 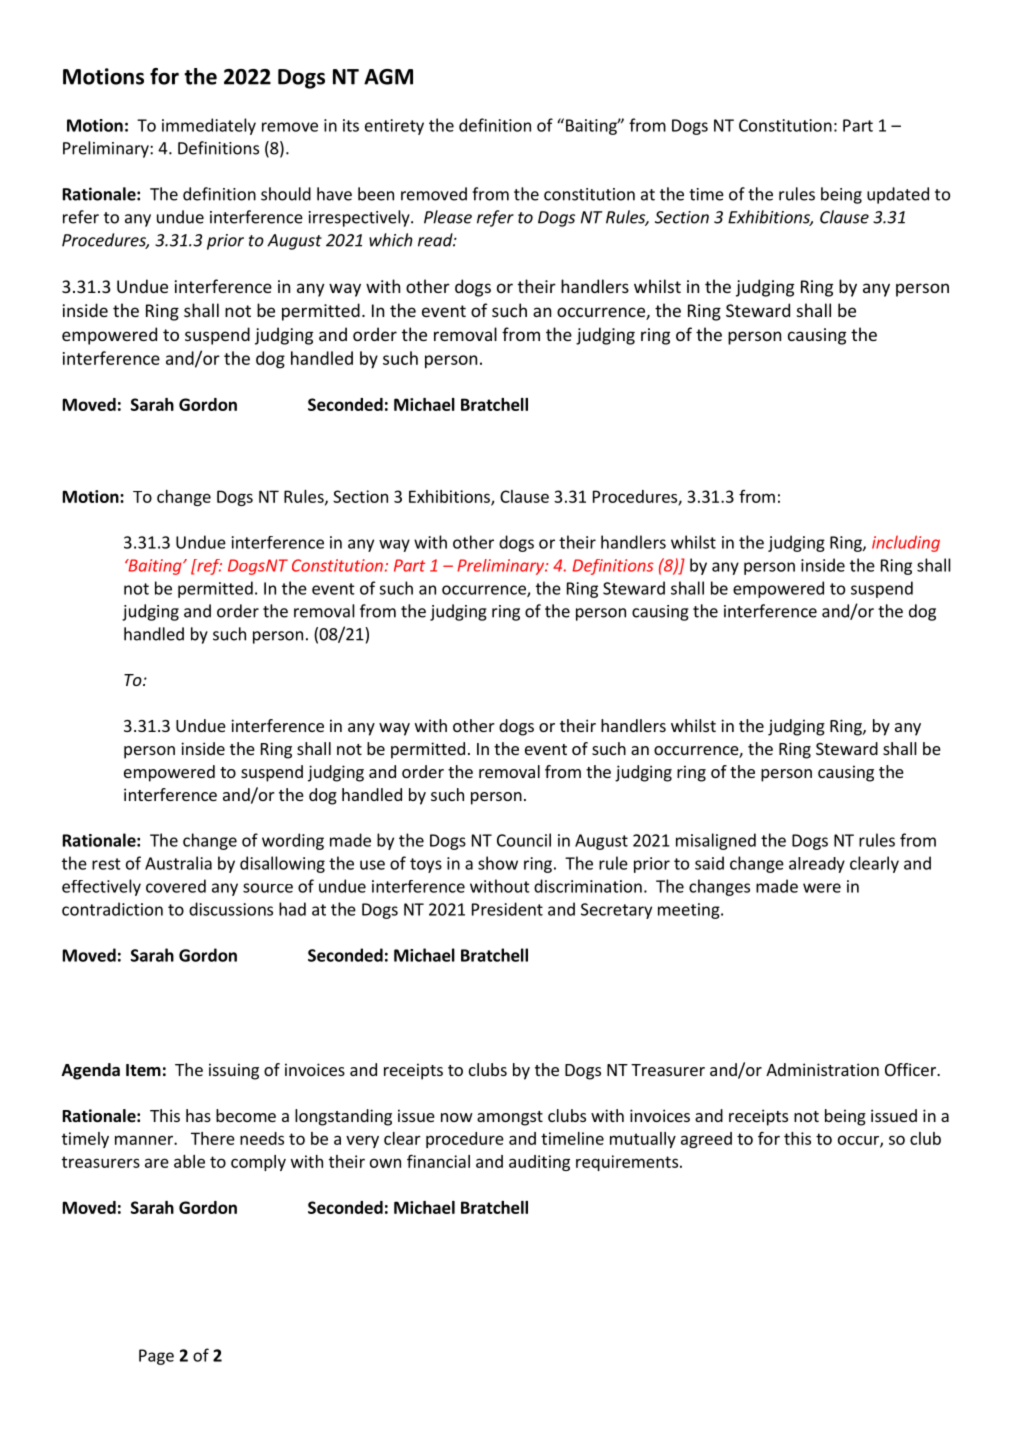 What do you see at coordinates (706, 1140) in the page?
I see `agreed` at bounding box center [706, 1140].
